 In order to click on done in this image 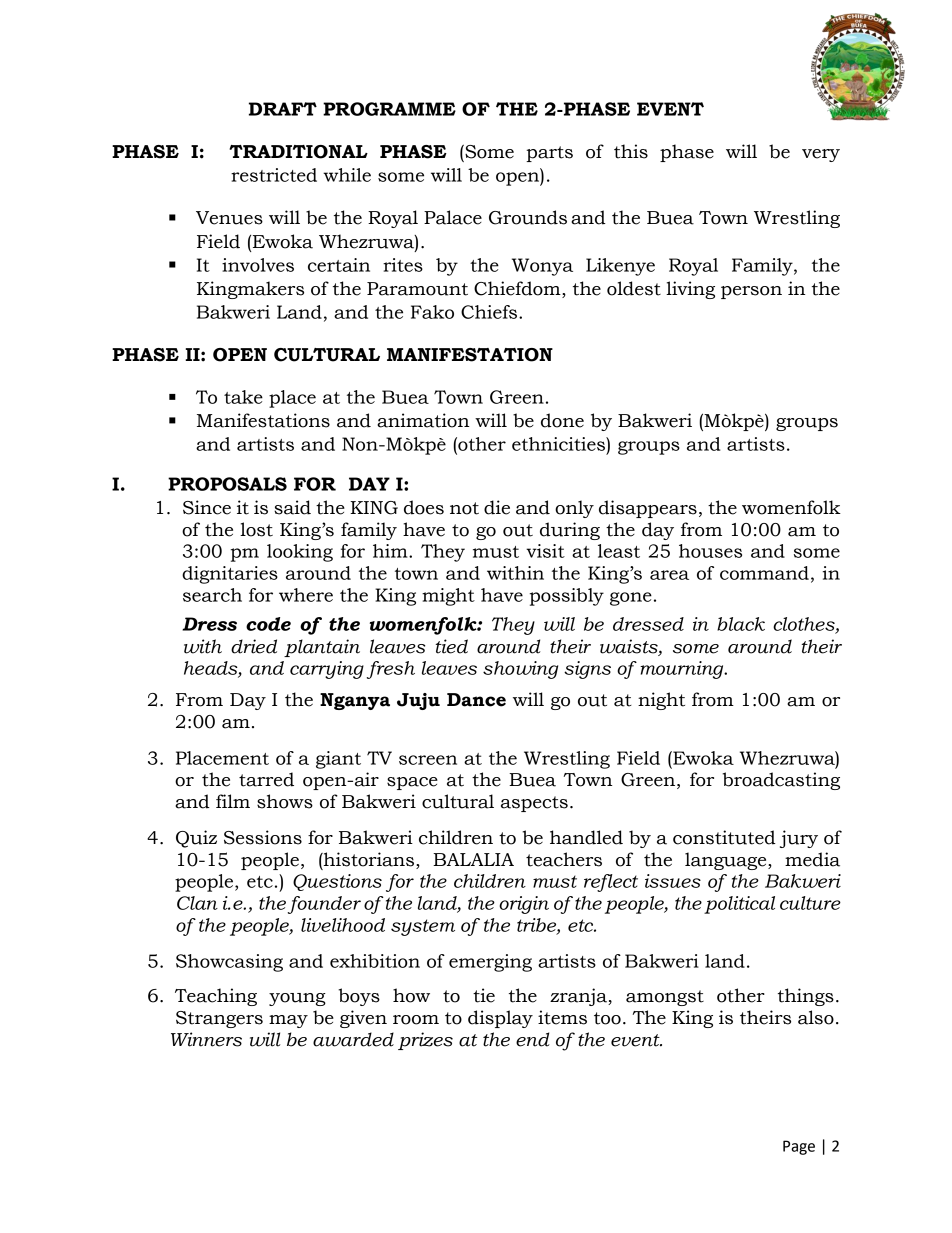, I will do `click(562, 420)`.
